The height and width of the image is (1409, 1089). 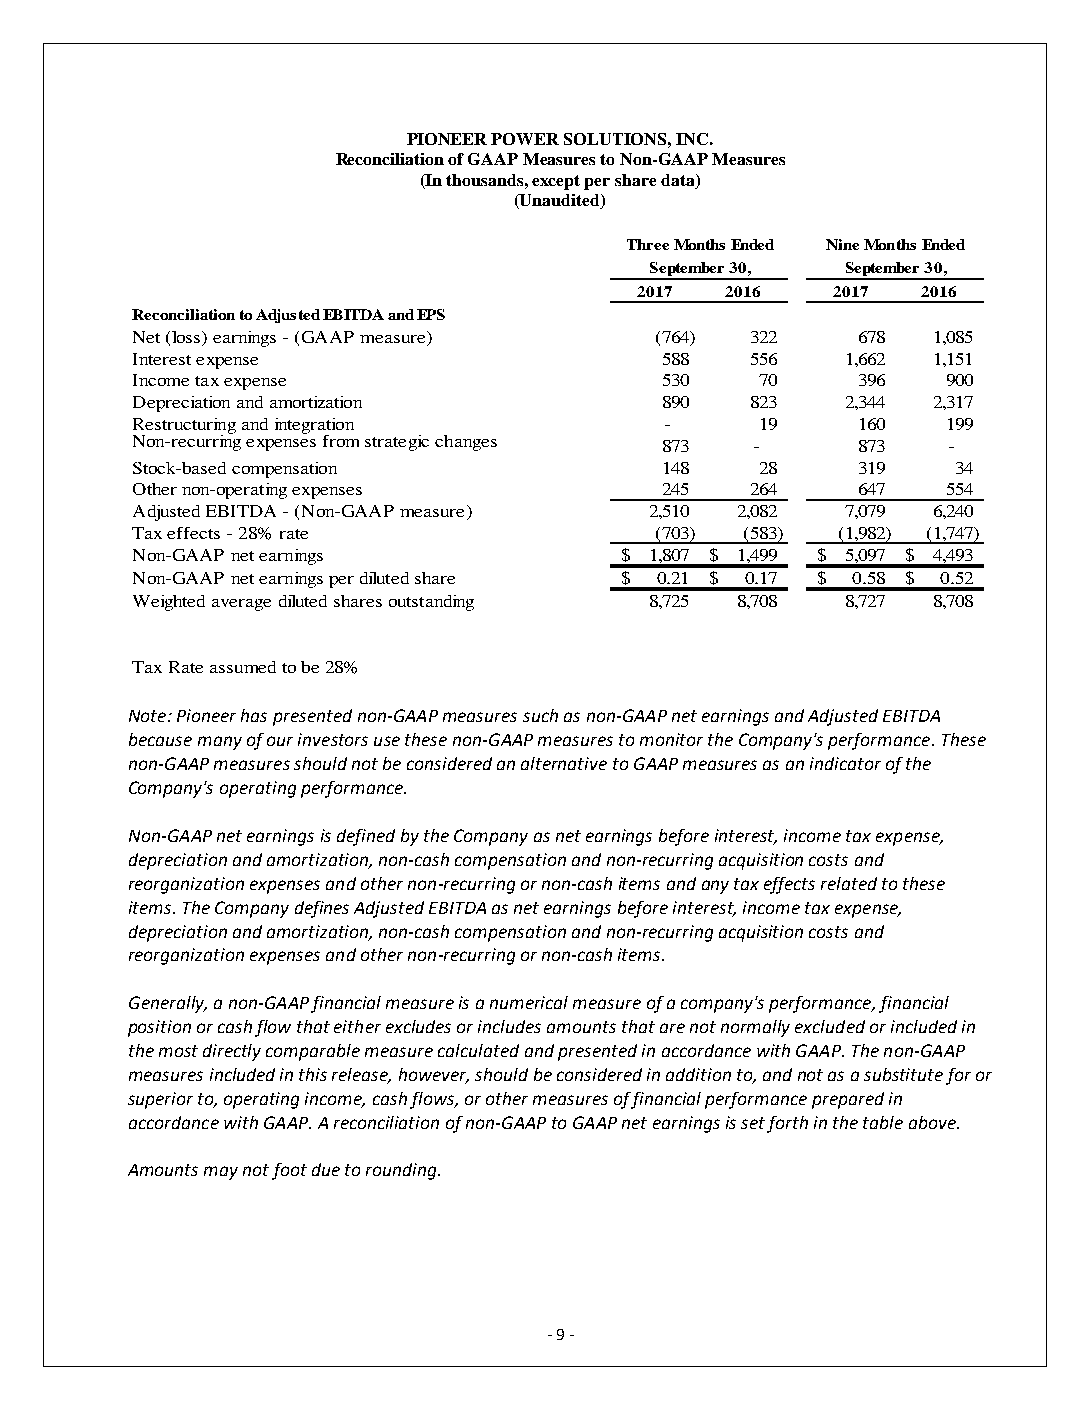 What do you see at coordinates (648, 244) in the image?
I see `Three` at bounding box center [648, 244].
